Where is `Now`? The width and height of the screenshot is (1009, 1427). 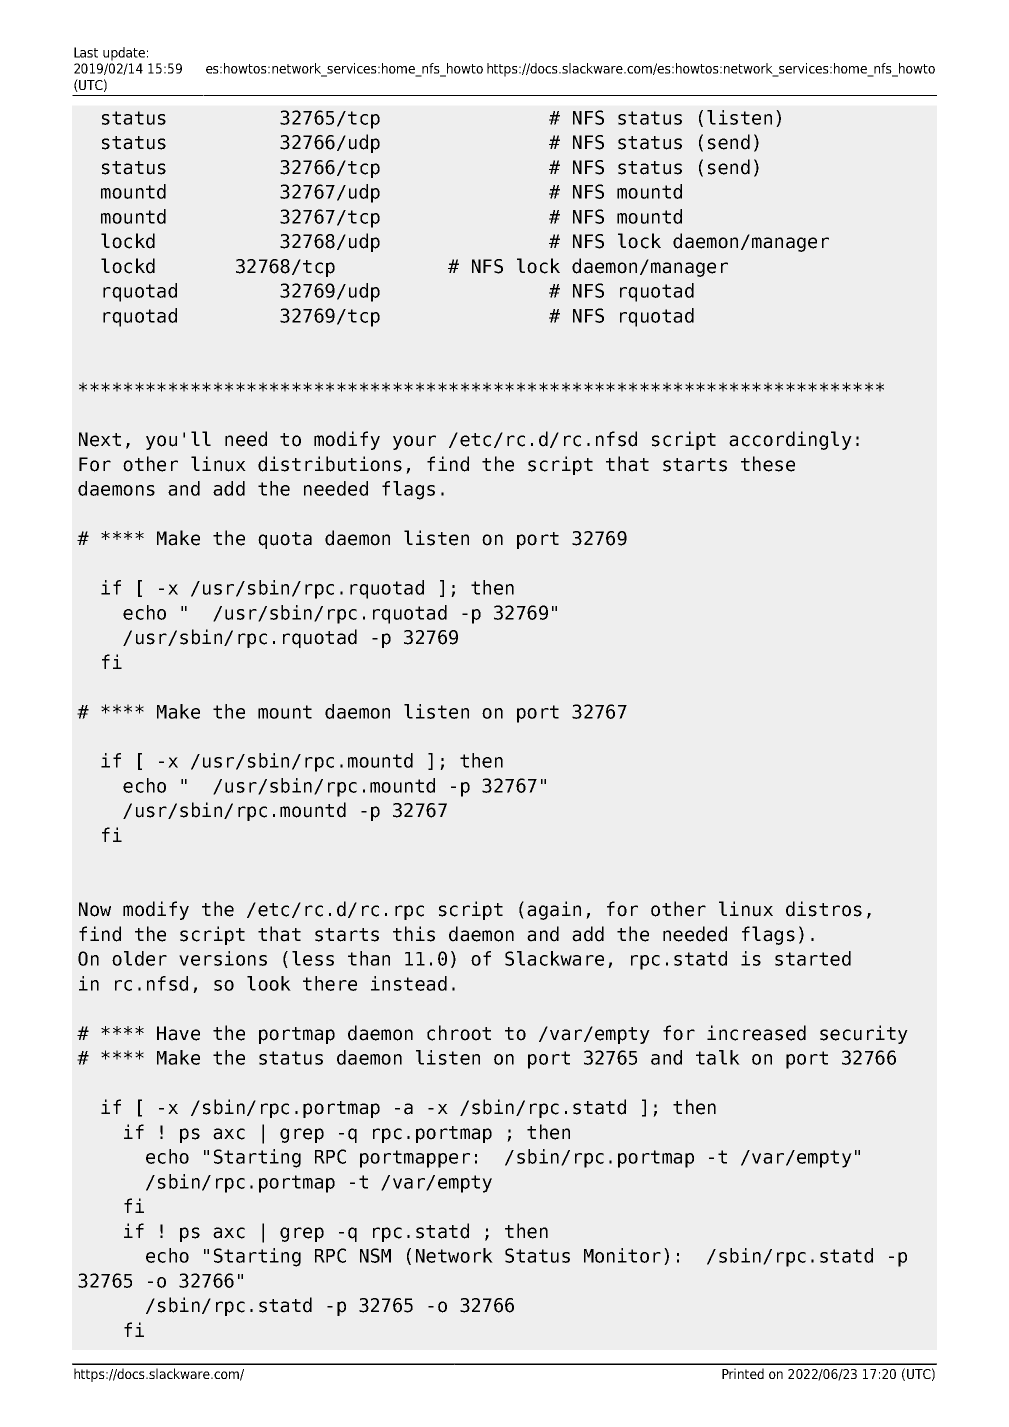
Now is located at coordinates (95, 909).
